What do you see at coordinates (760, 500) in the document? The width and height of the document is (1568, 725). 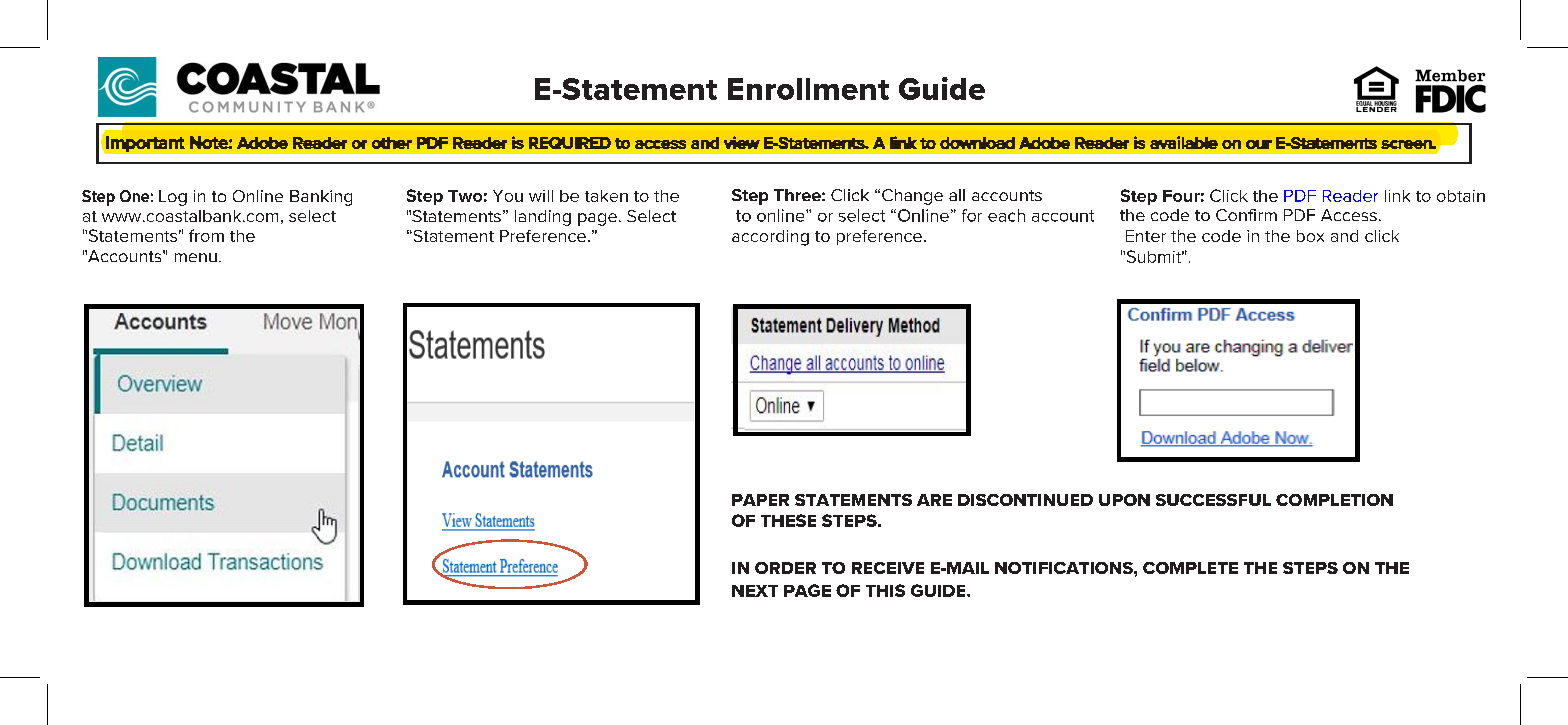 I see `PAPER` at bounding box center [760, 500].
